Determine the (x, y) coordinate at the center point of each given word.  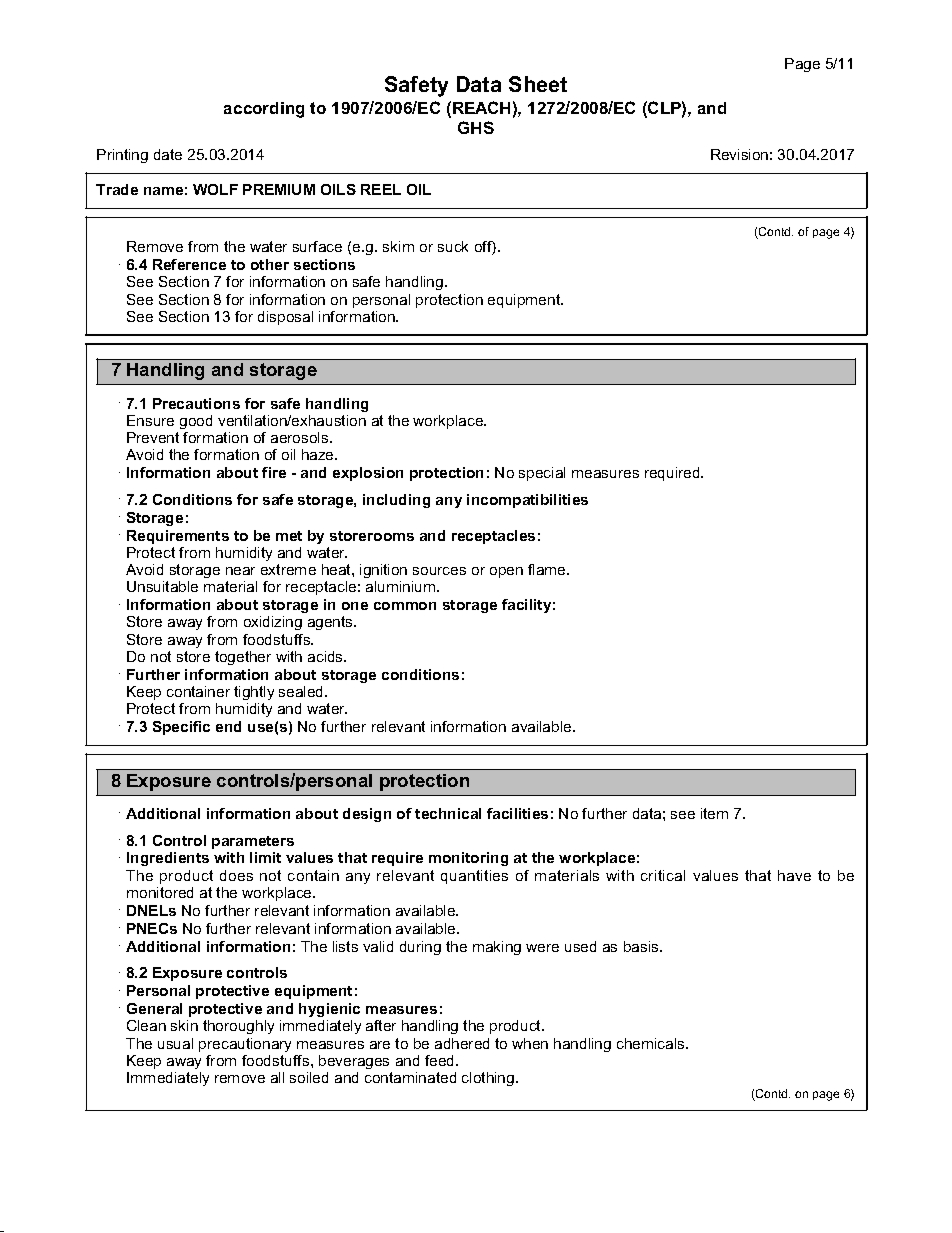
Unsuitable (162, 586)
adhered (462, 1043)
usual (175, 1043)
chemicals (652, 1043)
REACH (481, 107)
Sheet (538, 84)
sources (439, 571)
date (168, 154)
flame (548, 569)
